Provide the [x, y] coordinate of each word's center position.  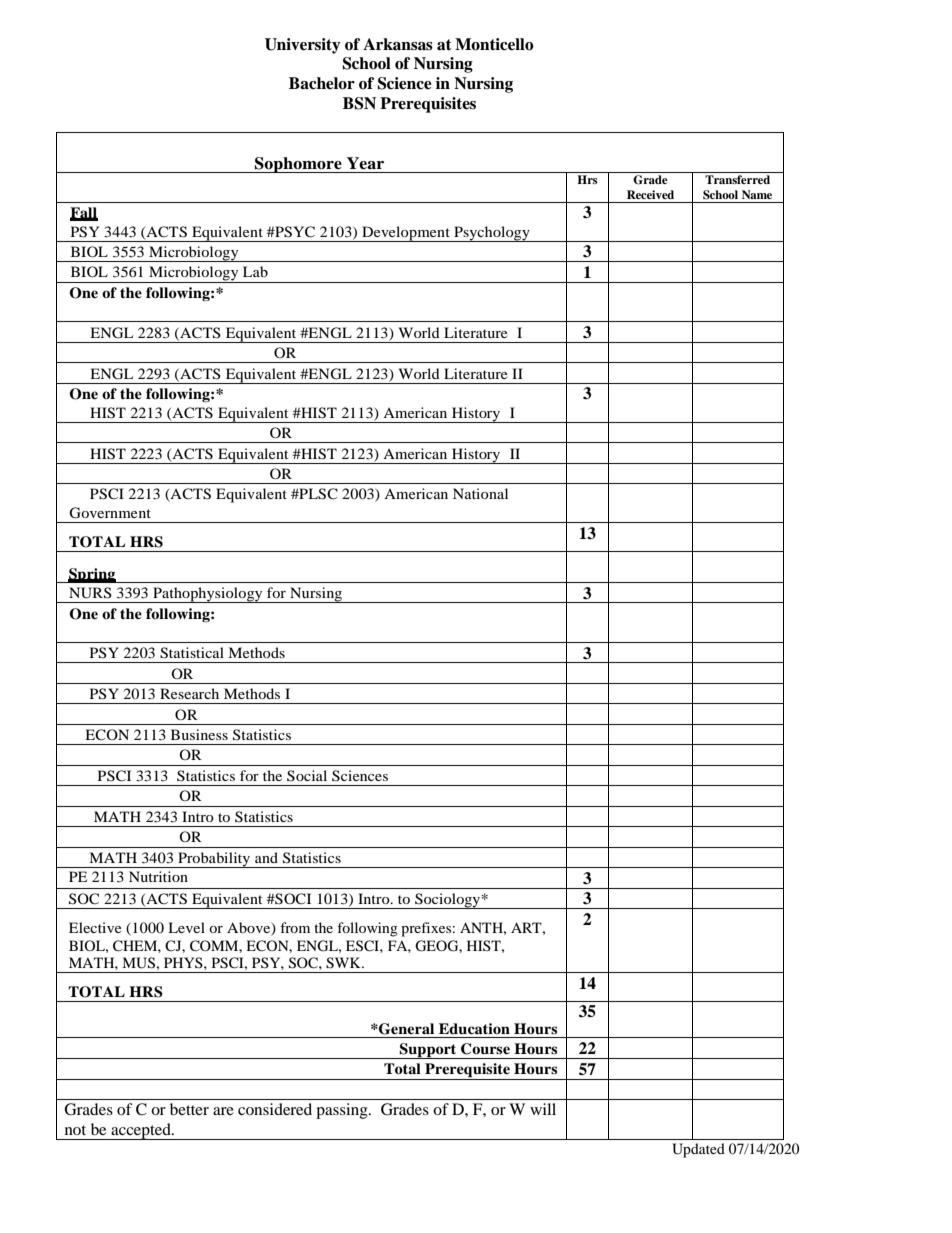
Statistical [192, 653]
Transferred [737, 179]
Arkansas [398, 44]
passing [343, 1111]
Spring [92, 575]
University [303, 46]
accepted [141, 1131]
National [480, 493]
